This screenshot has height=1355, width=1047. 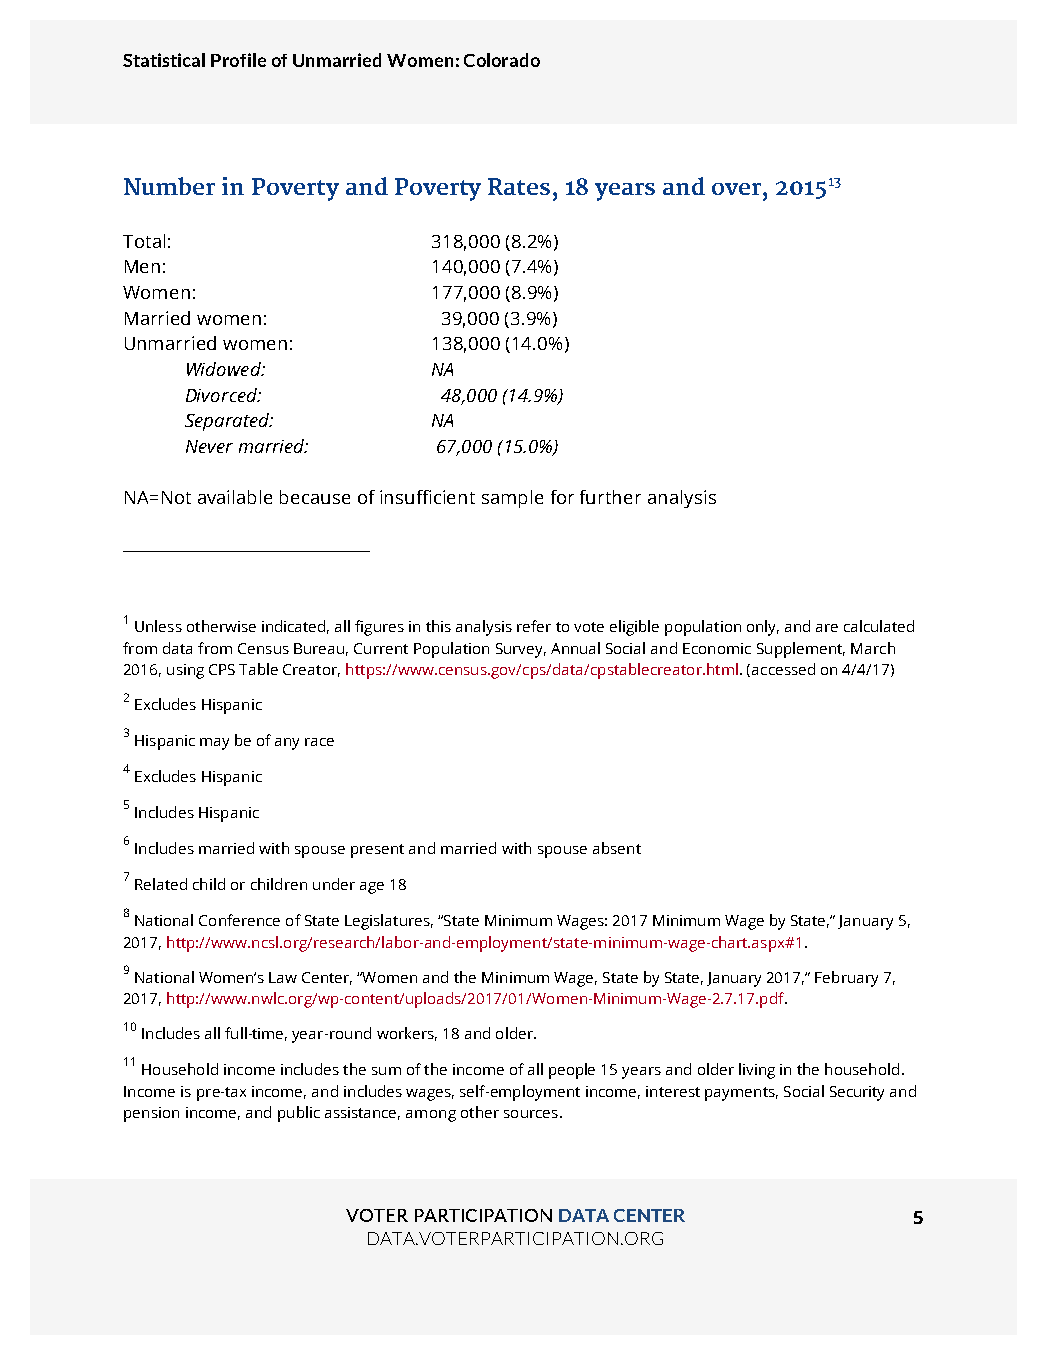 I want to click on only, so click(x=763, y=628).
